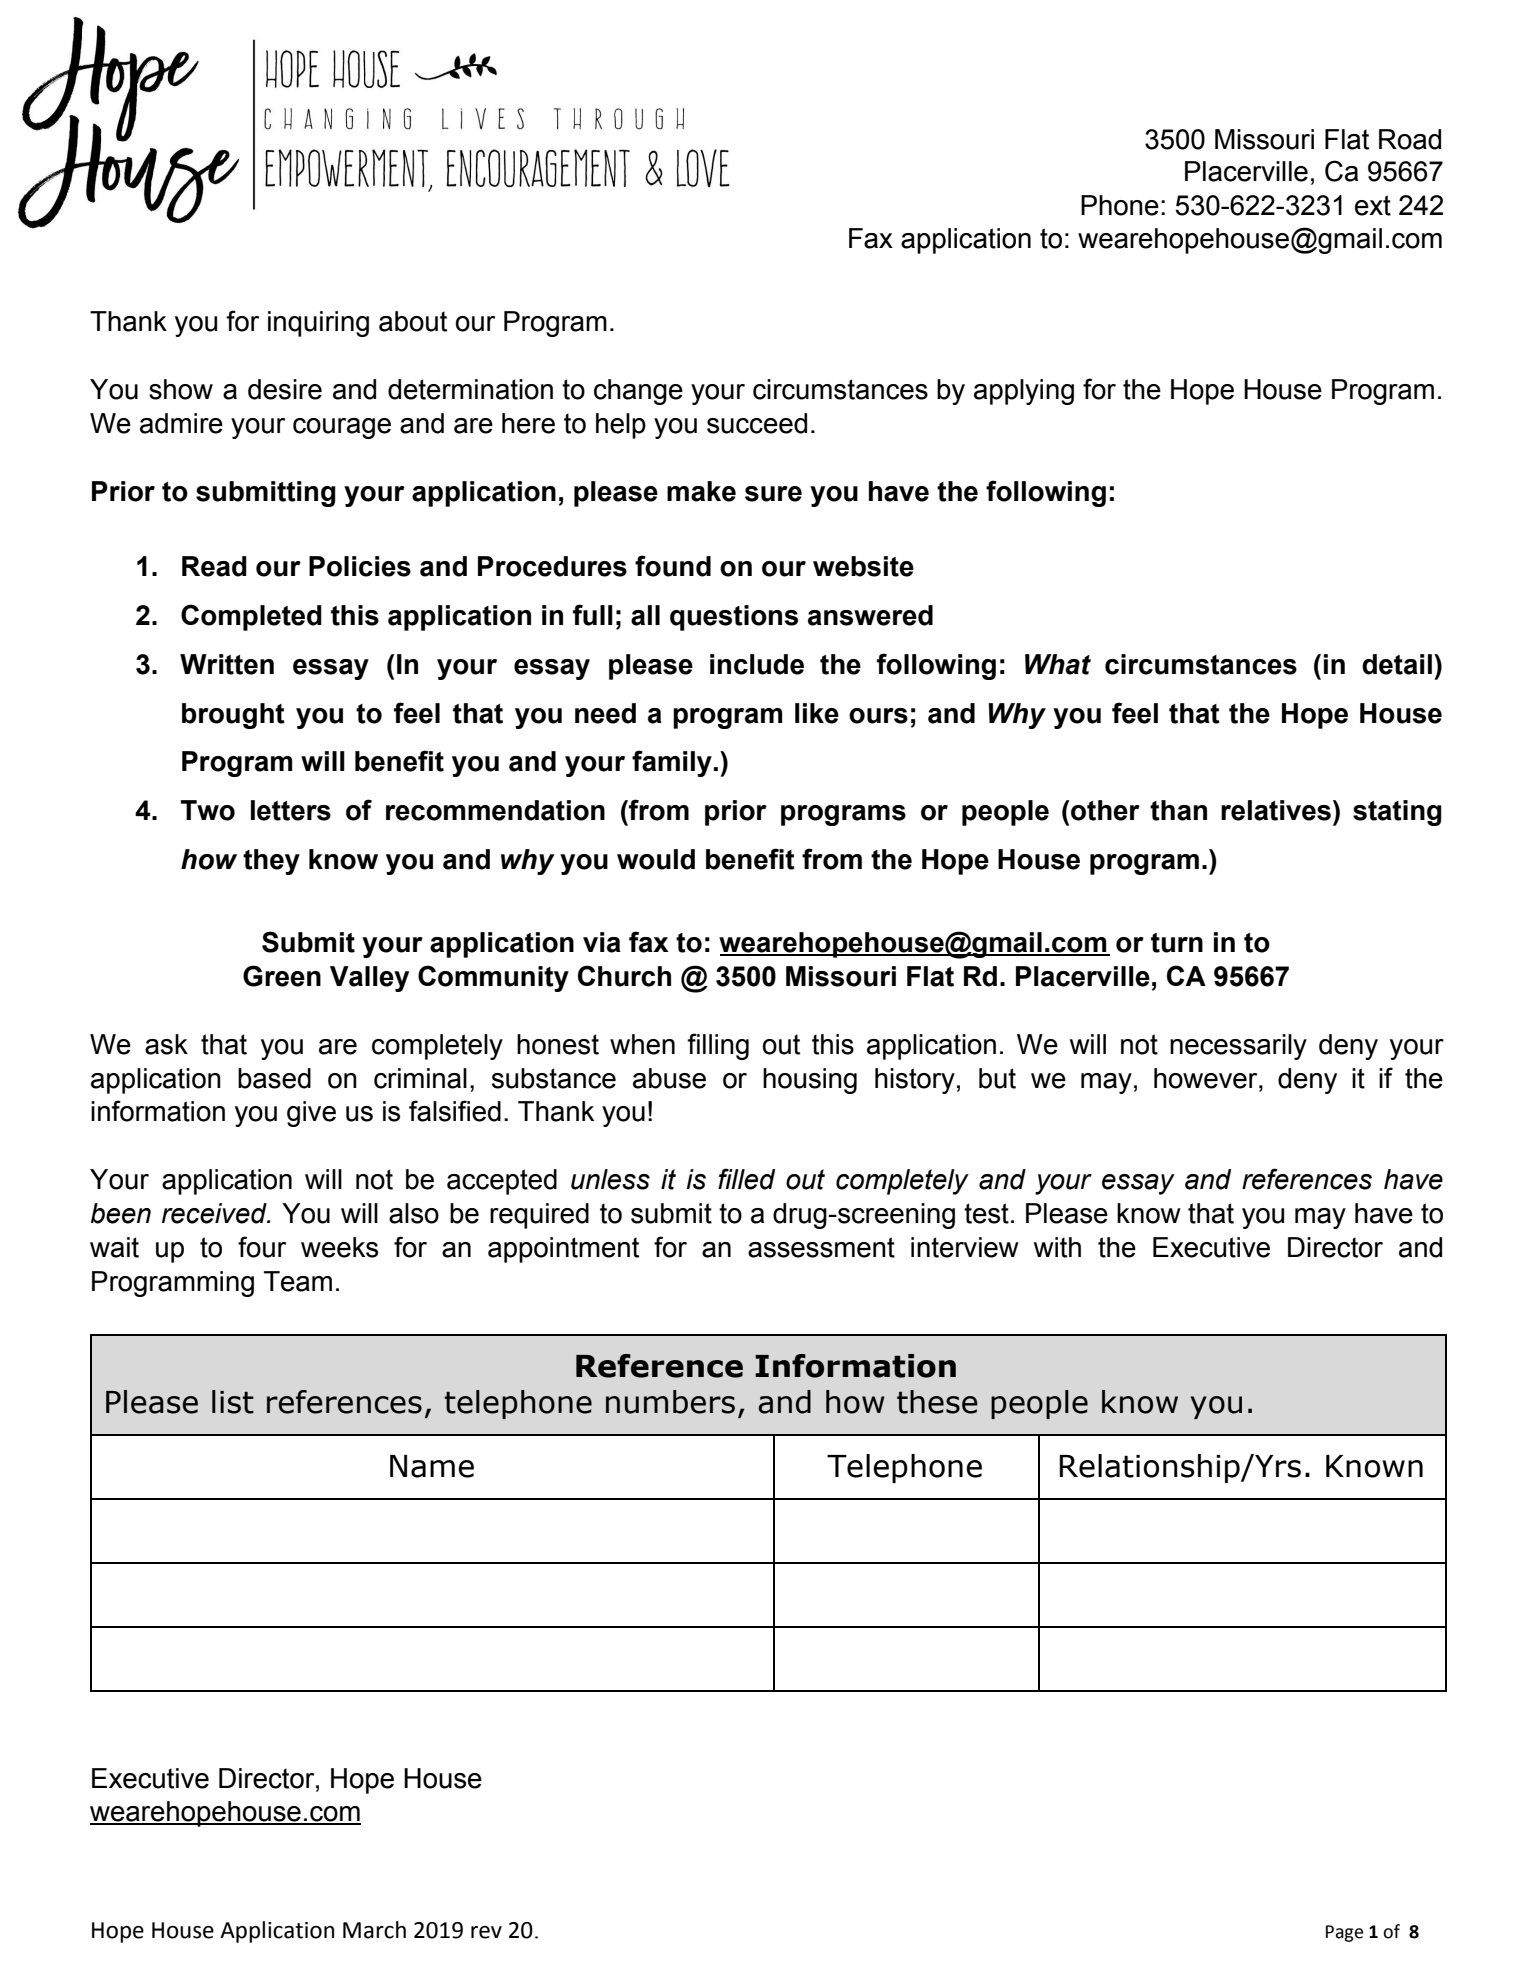 The height and width of the screenshot is (1987, 1535). What do you see at coordinates (486, 1932) in the screenshot?
I see `rev` at bounding box center [486, 1932].
